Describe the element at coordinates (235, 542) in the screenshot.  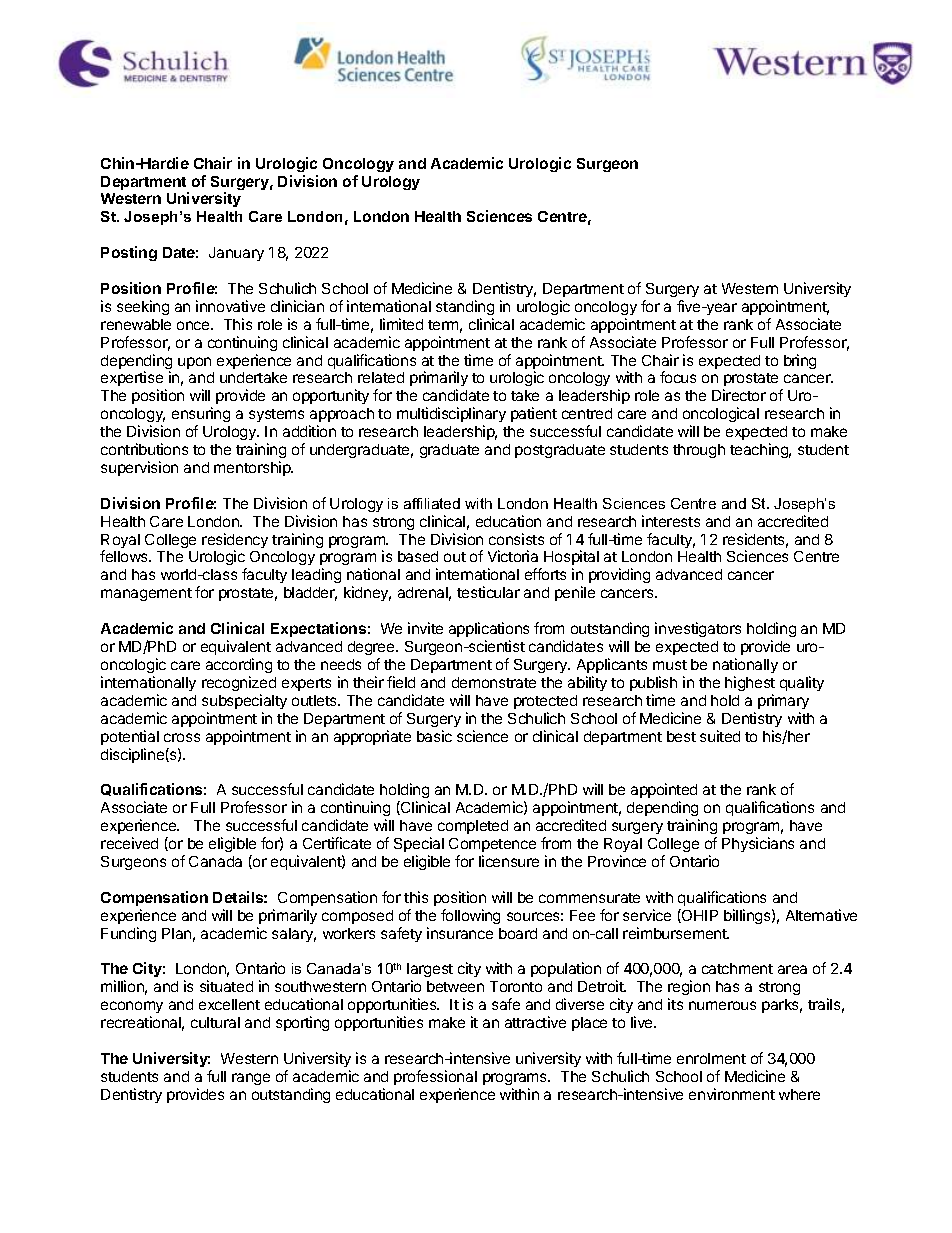
I see `residency` at that location.
